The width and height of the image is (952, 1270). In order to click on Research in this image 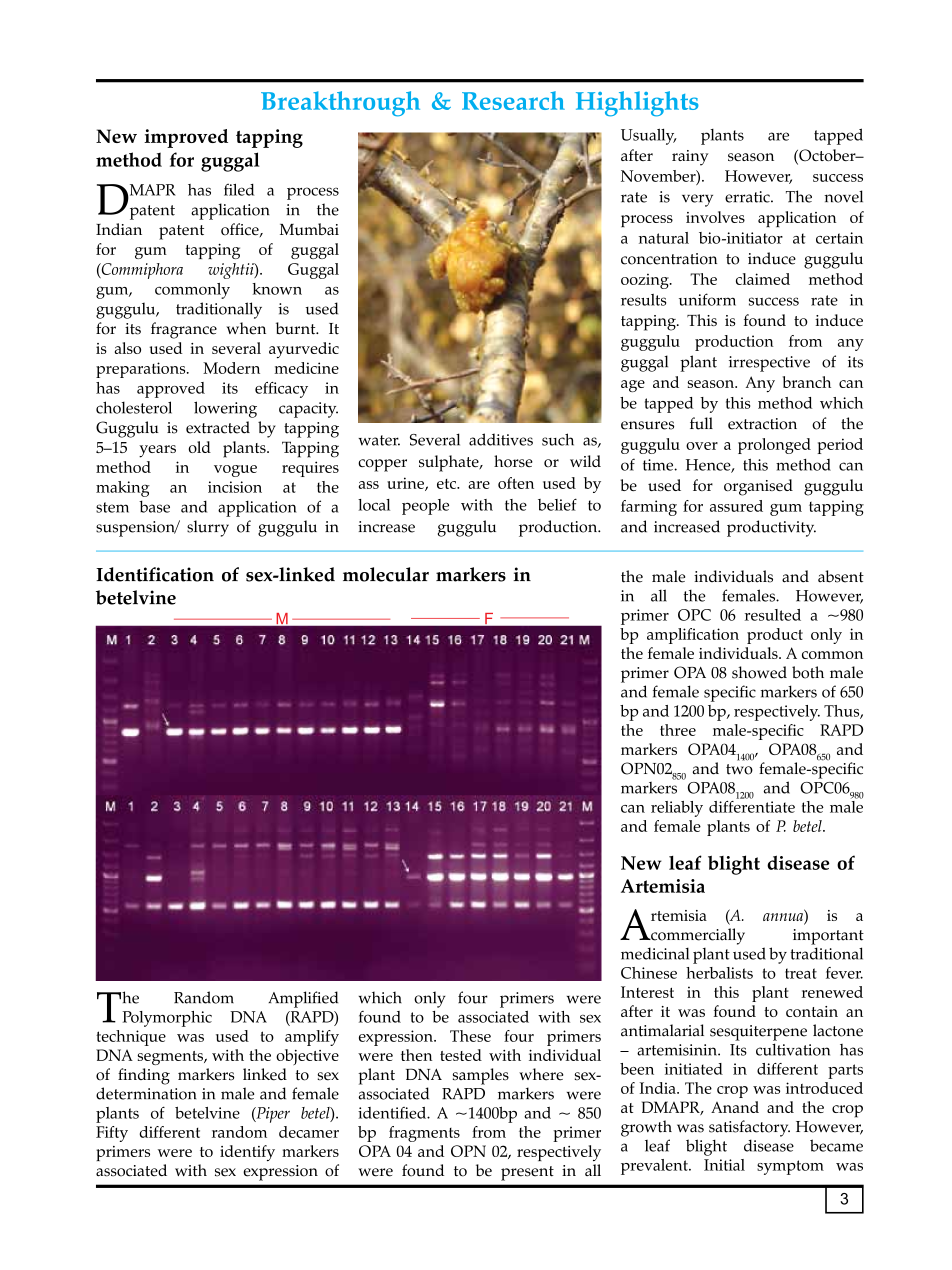, I will do `click(513, 100)`.
